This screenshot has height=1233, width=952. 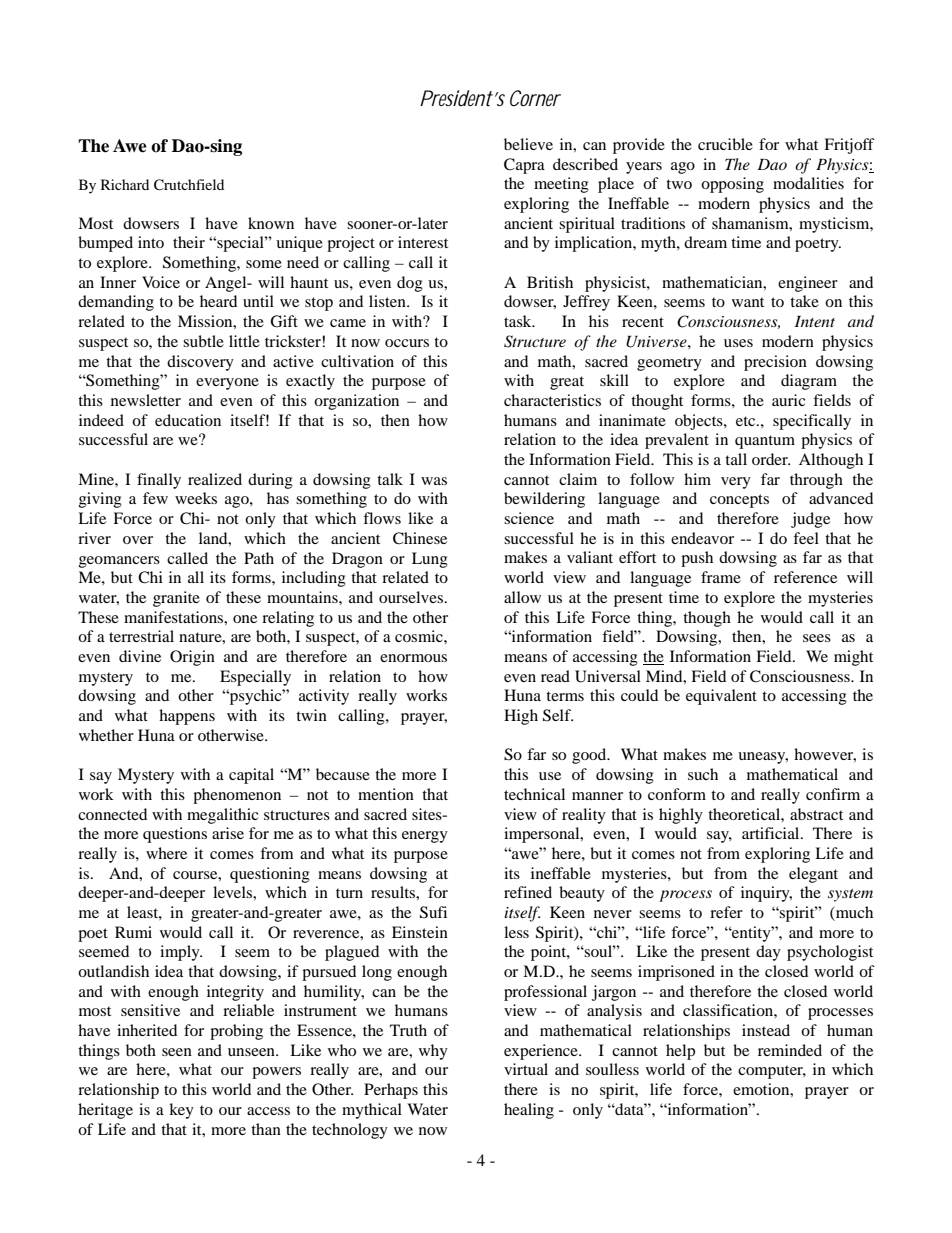 What do you see at coordinates (528, 144) in the screenshot?
I see `believe` at bounding box center [528, 144].
